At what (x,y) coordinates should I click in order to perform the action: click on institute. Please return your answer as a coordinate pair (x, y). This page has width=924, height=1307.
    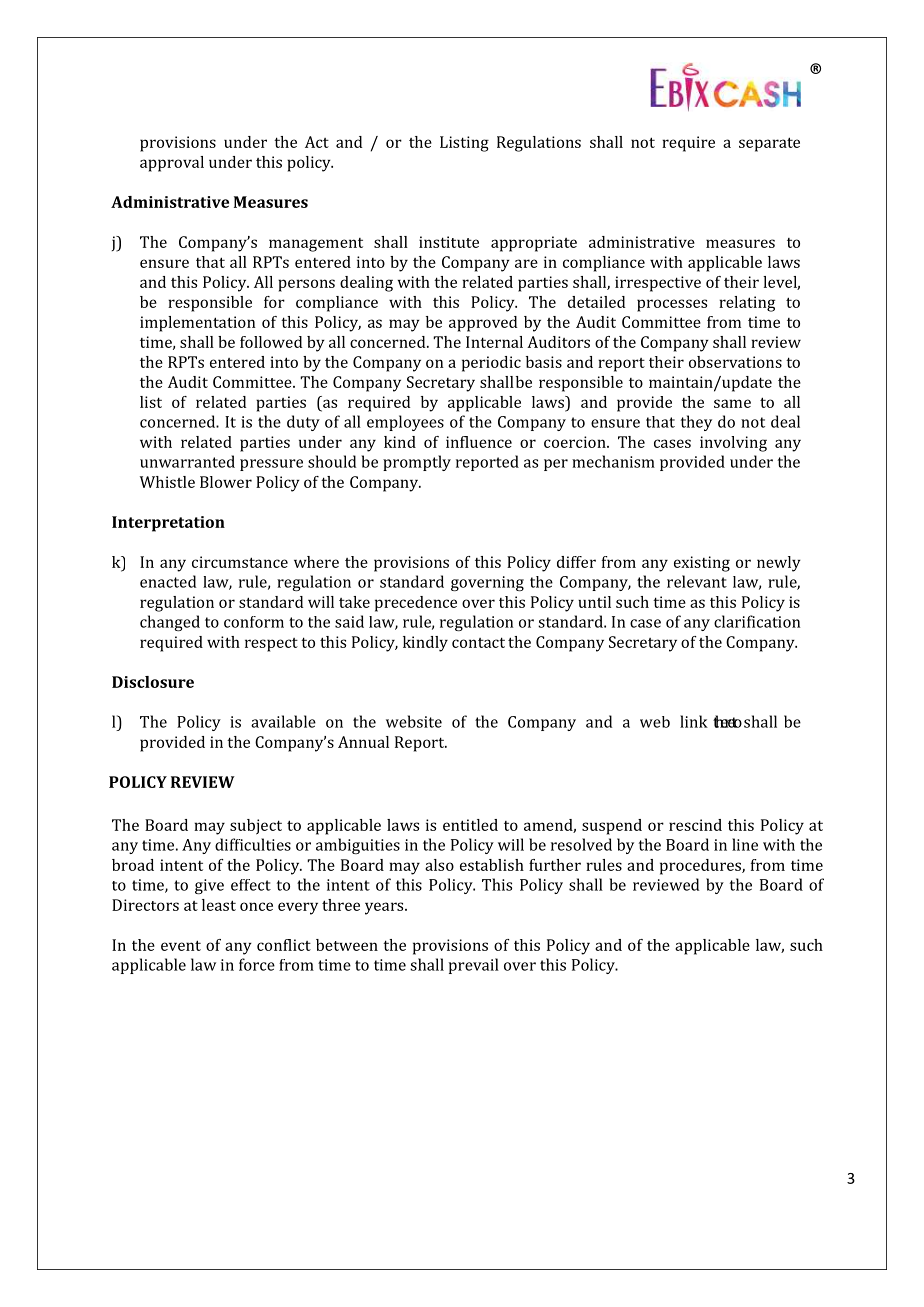
    Looking at the image, I should click on (449, 242).
